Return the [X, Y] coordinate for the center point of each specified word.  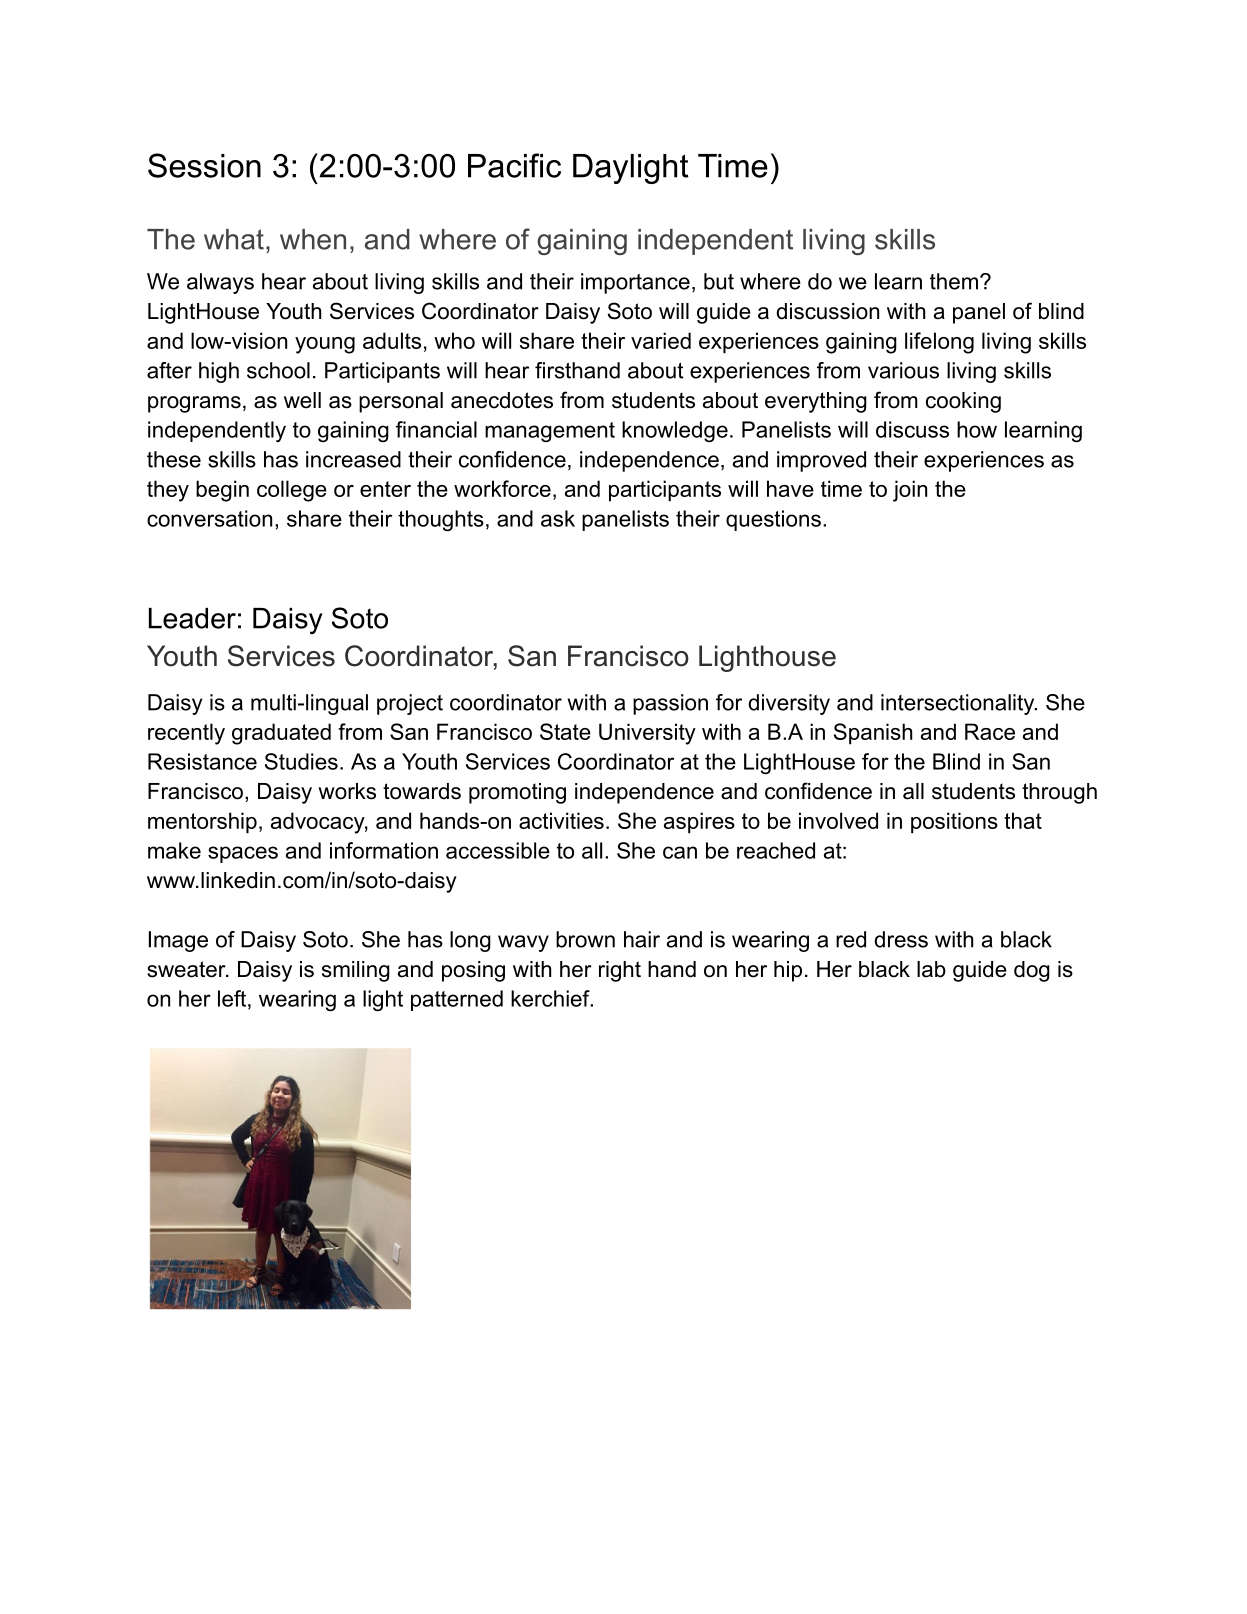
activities [561, 820]
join [910, 491]
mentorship [202, 823]
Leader [192, 618]
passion [670, 704]
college [292, 491]
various [903, 370]
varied [661, 340]
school [278, 370]
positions [954, 823]
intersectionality [959, 704]
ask [558, 518]
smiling [356, 971]
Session [204, 165]
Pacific [514, 165]
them [954, 281]
